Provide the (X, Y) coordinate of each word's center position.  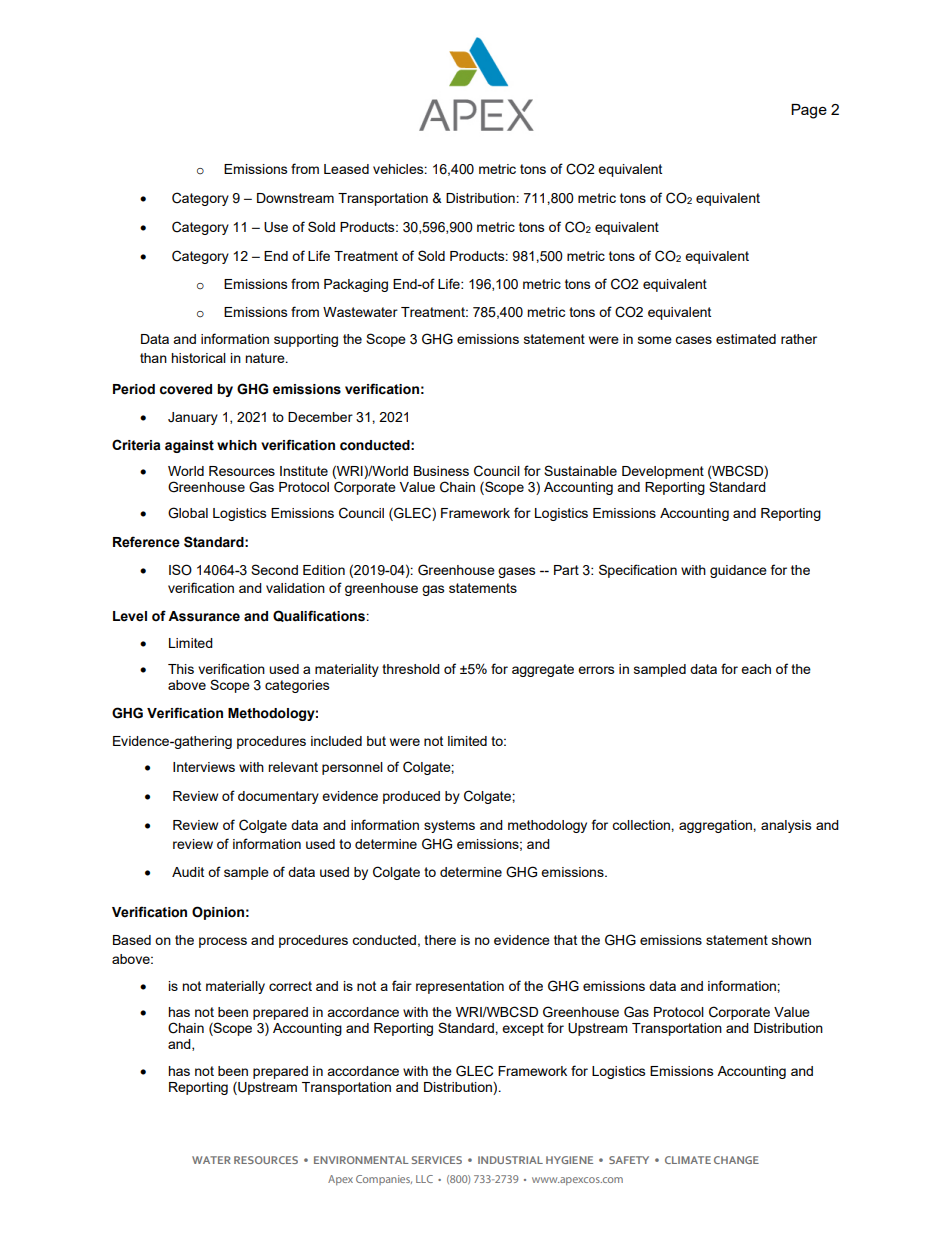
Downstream (295, 198)
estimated (746, 339)
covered (186, 389)
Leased (346, 169)
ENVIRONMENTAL (361, 1160)
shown (791, 940)
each (756, 669)
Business (441, 471)
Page (809, 111)
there (440, 940)
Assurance (204, 616)
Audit (188, 872)
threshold (411, 669)
